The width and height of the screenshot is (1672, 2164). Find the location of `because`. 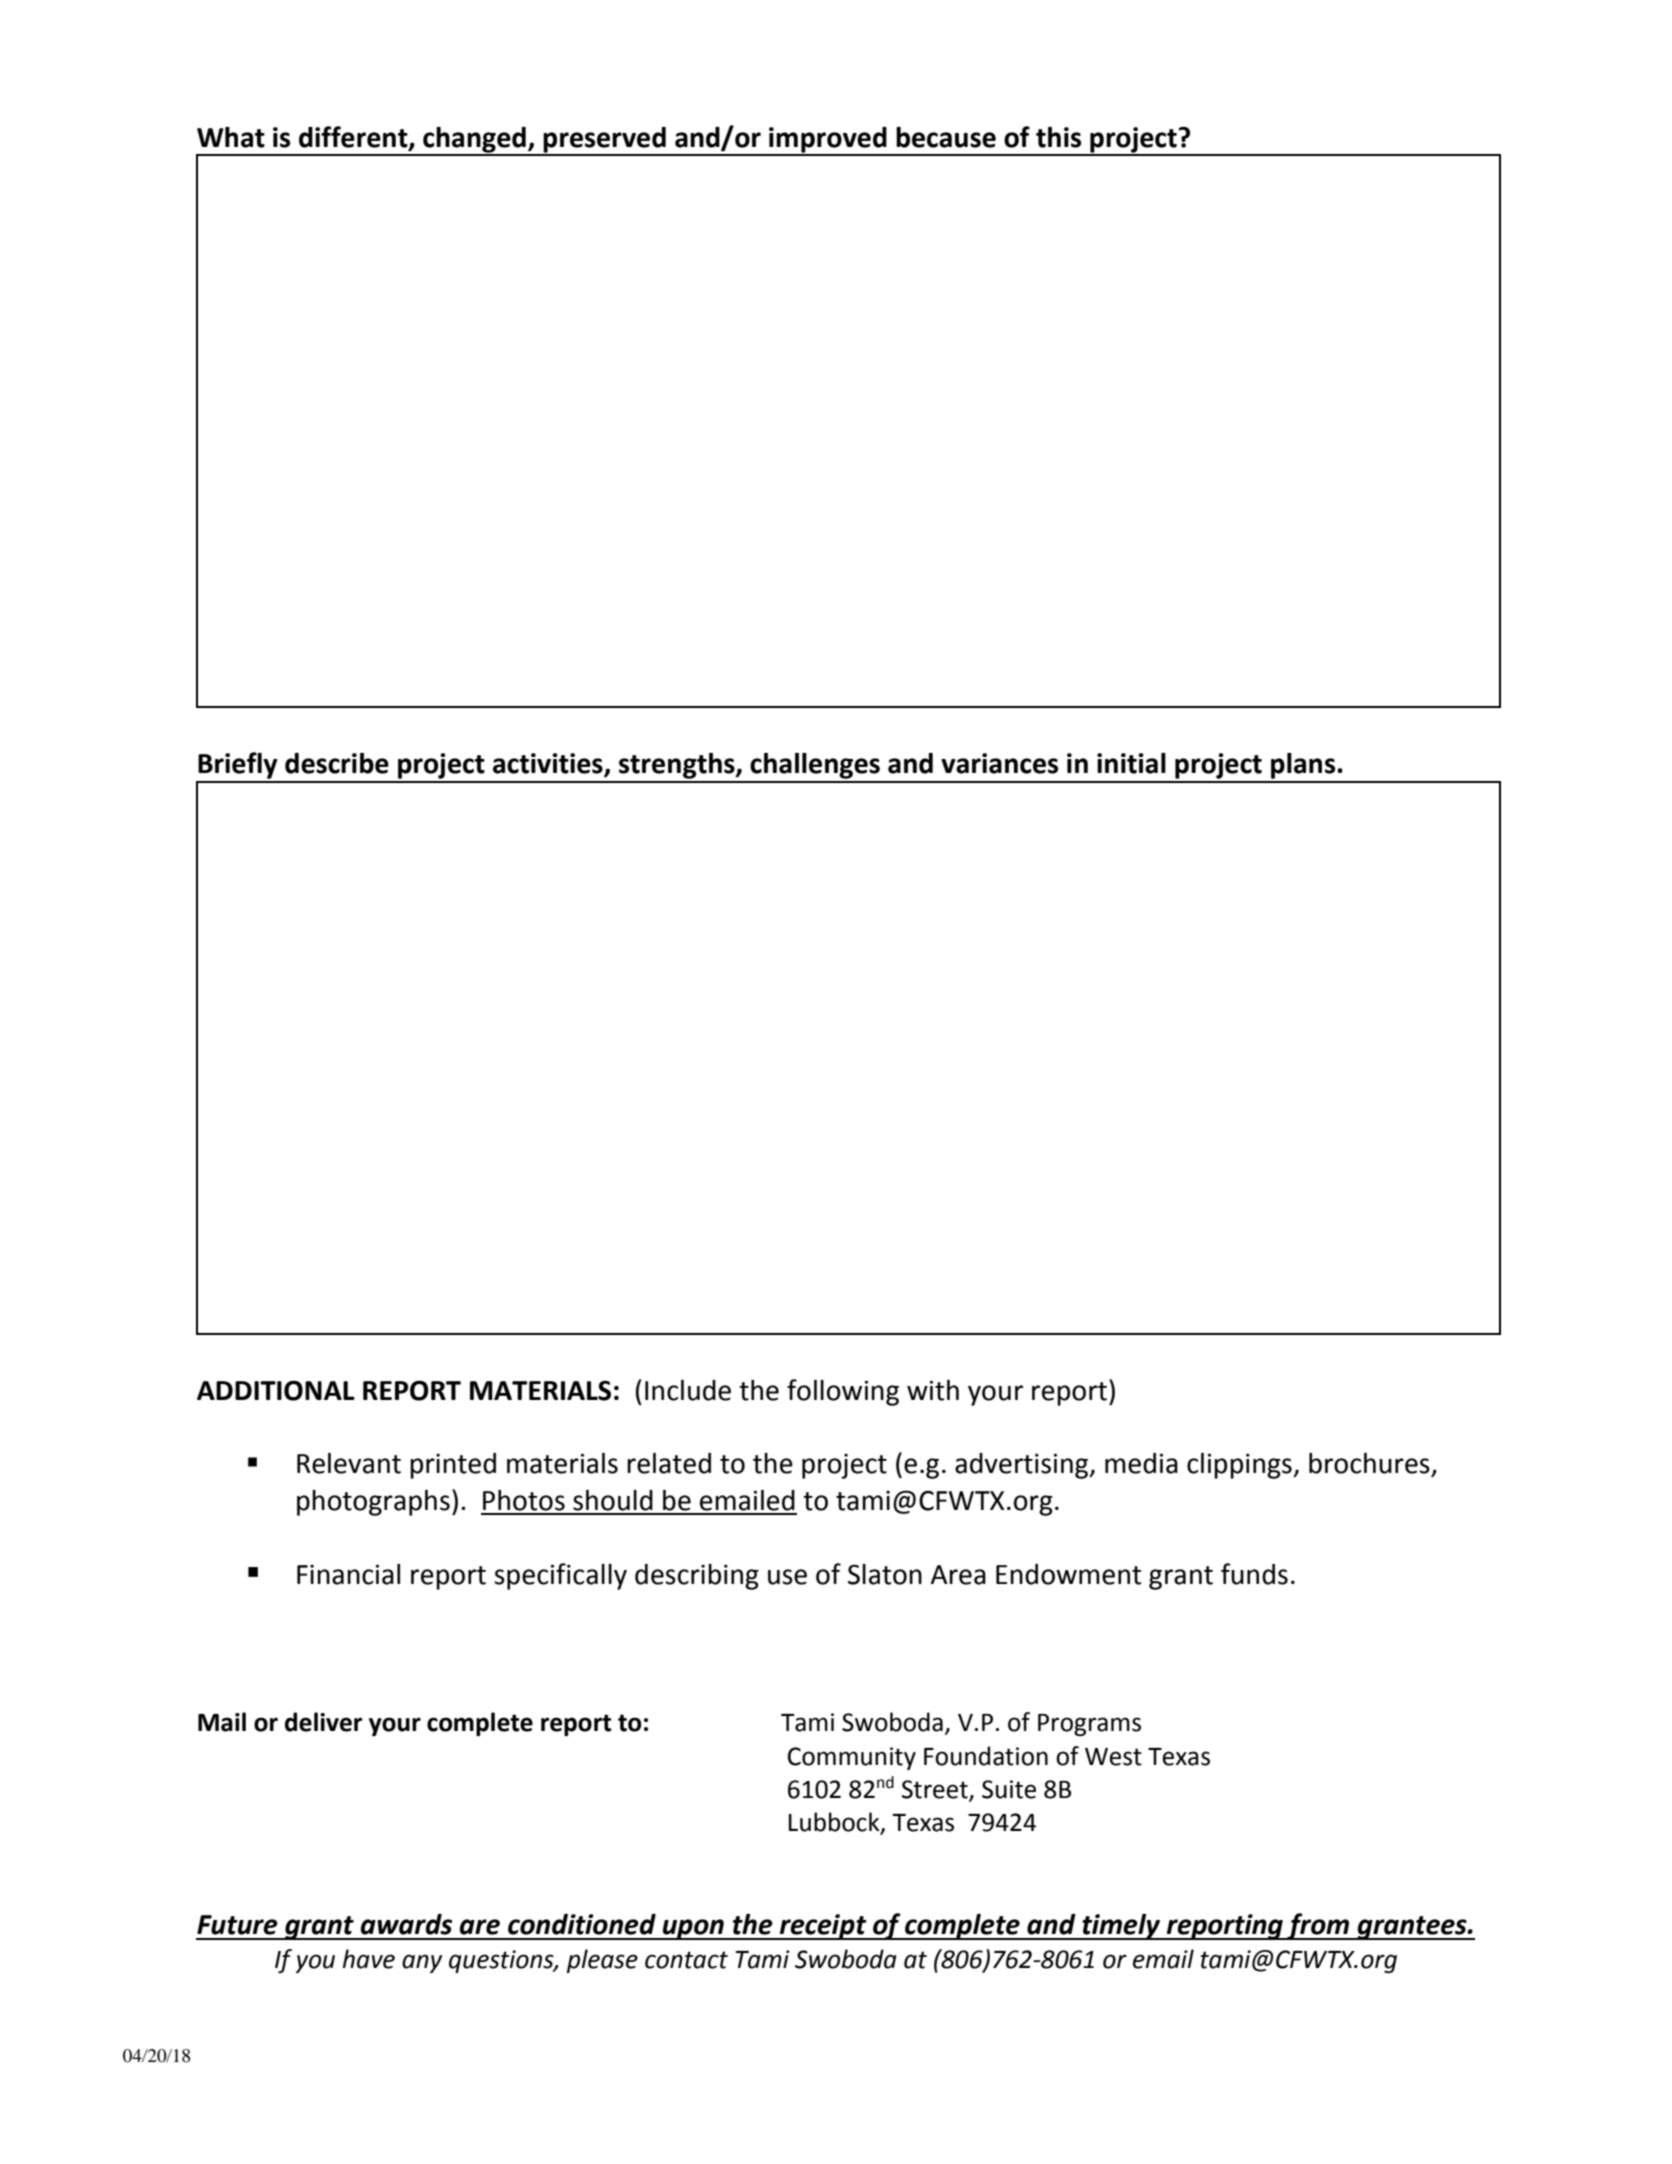

because is located at coordinates (946, 137).
